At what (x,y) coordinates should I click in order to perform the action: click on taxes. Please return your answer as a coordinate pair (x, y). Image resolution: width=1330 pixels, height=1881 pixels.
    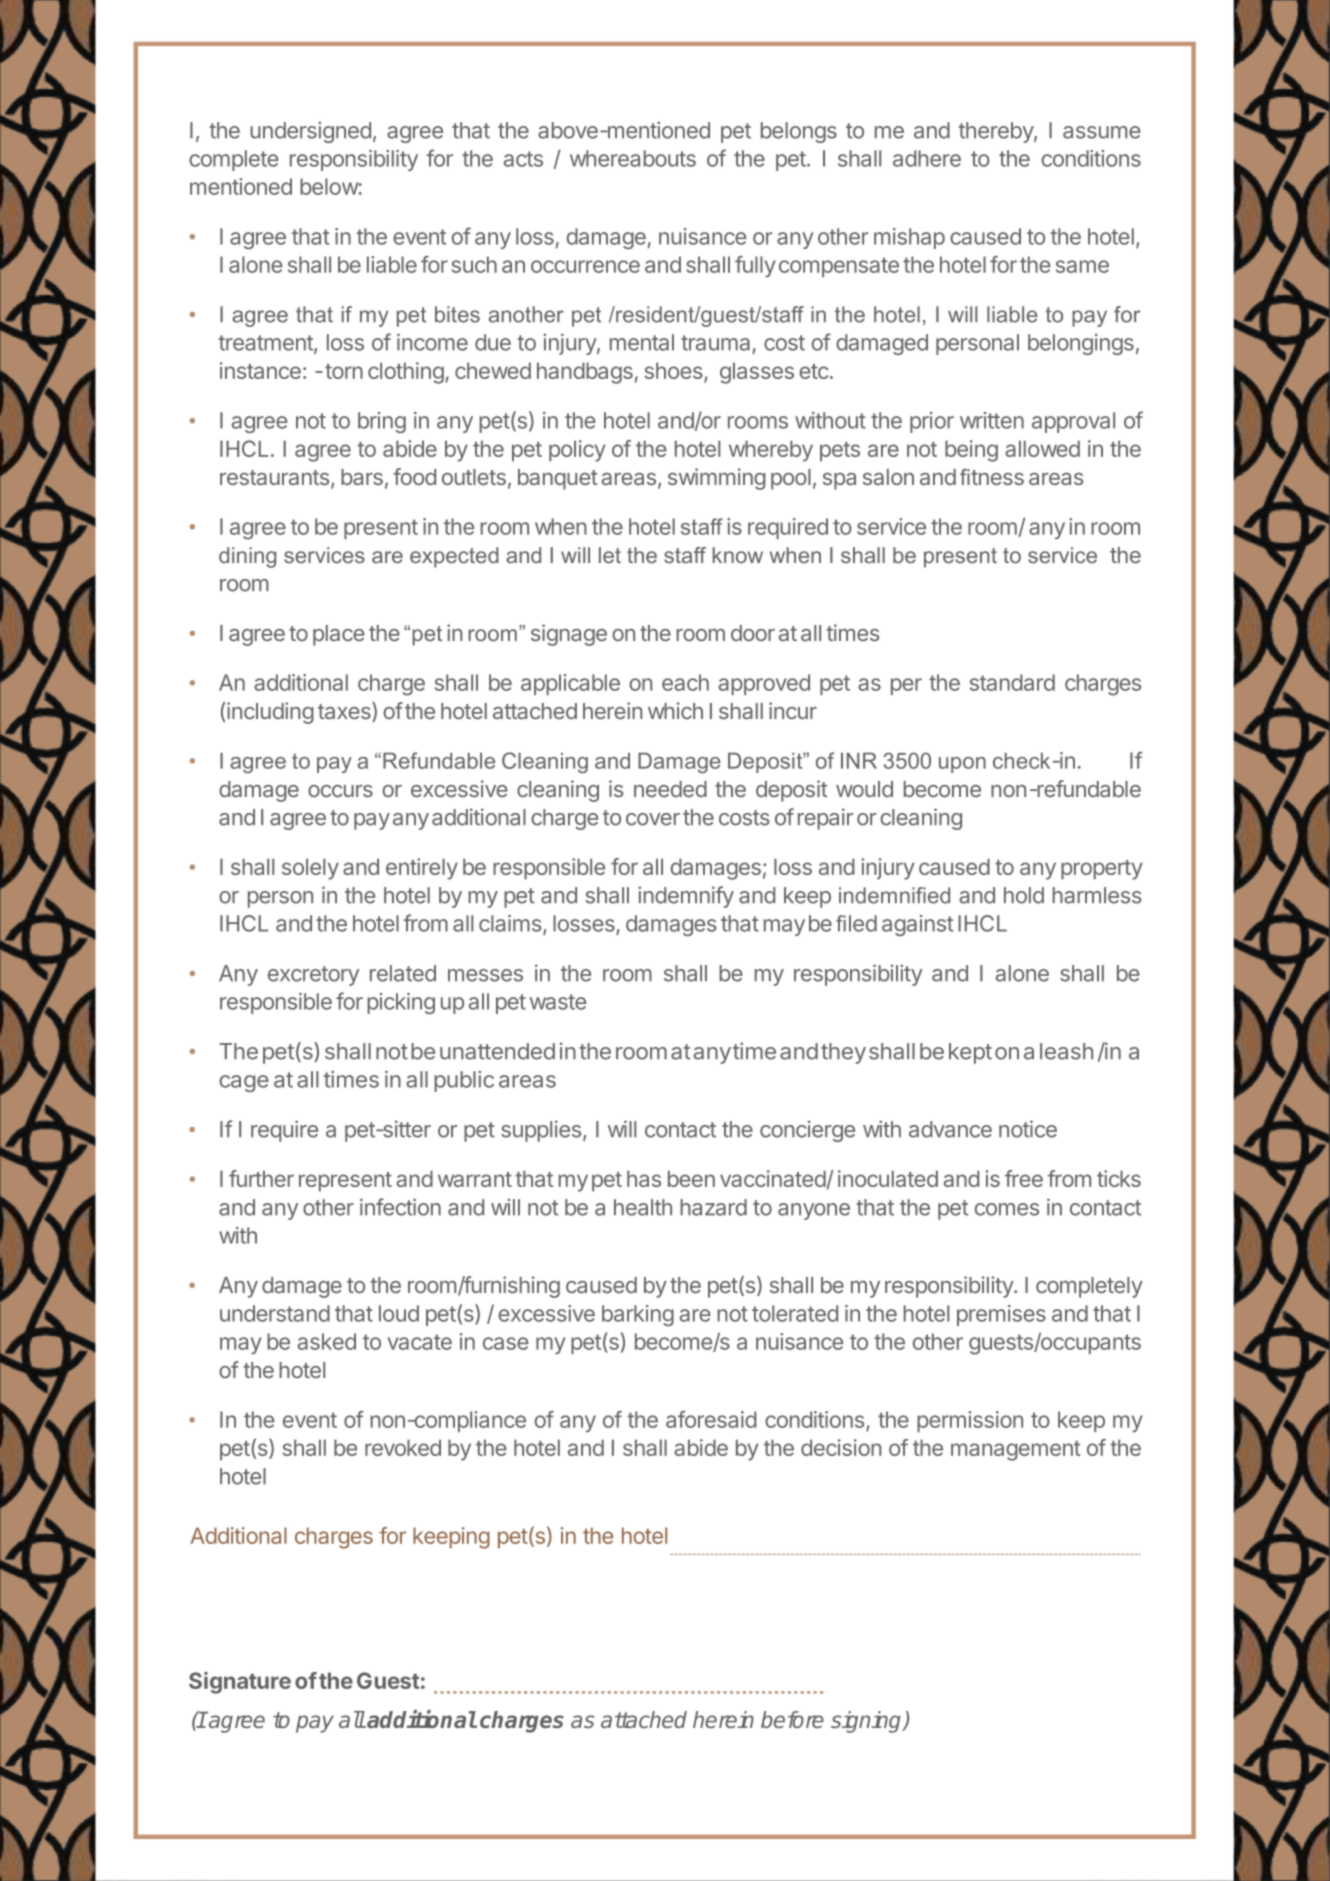
    Looking at the image, I should click on (345, 712).
